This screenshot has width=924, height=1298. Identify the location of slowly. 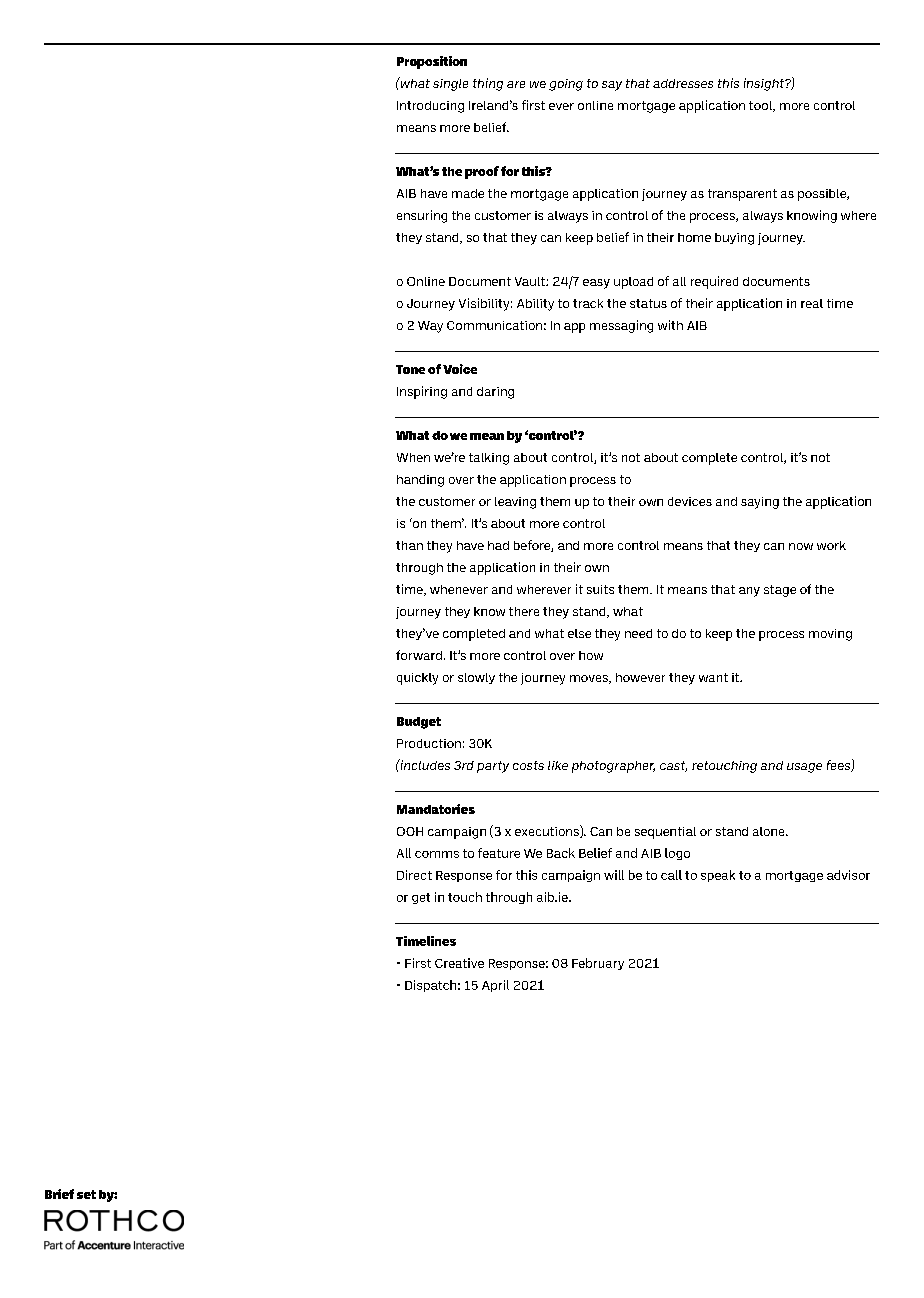
(476, 678).
